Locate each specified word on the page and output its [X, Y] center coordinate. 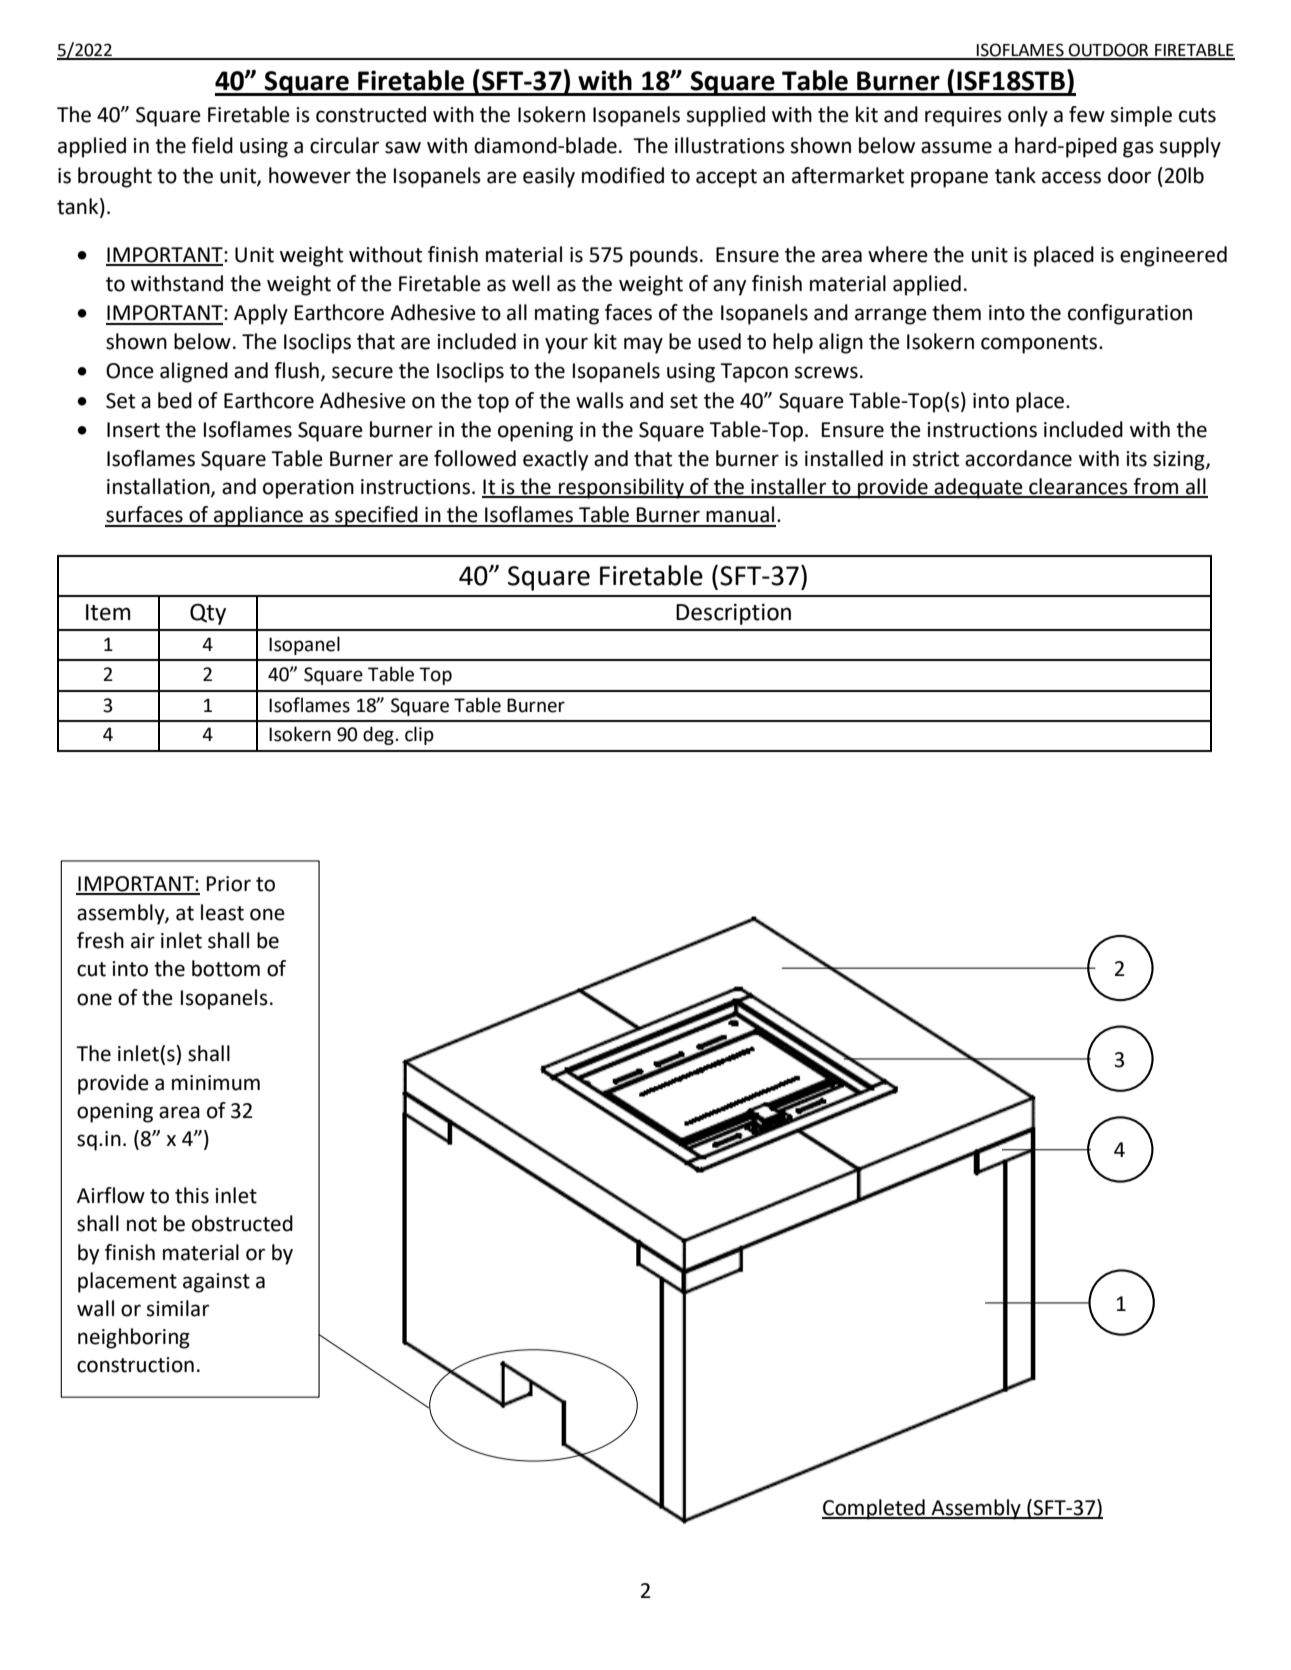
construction [135, 1365]
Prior [229, 884]
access [1071, 177]
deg [378, 735]
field [212, 145]
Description [733, 614]
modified [623, 175]
